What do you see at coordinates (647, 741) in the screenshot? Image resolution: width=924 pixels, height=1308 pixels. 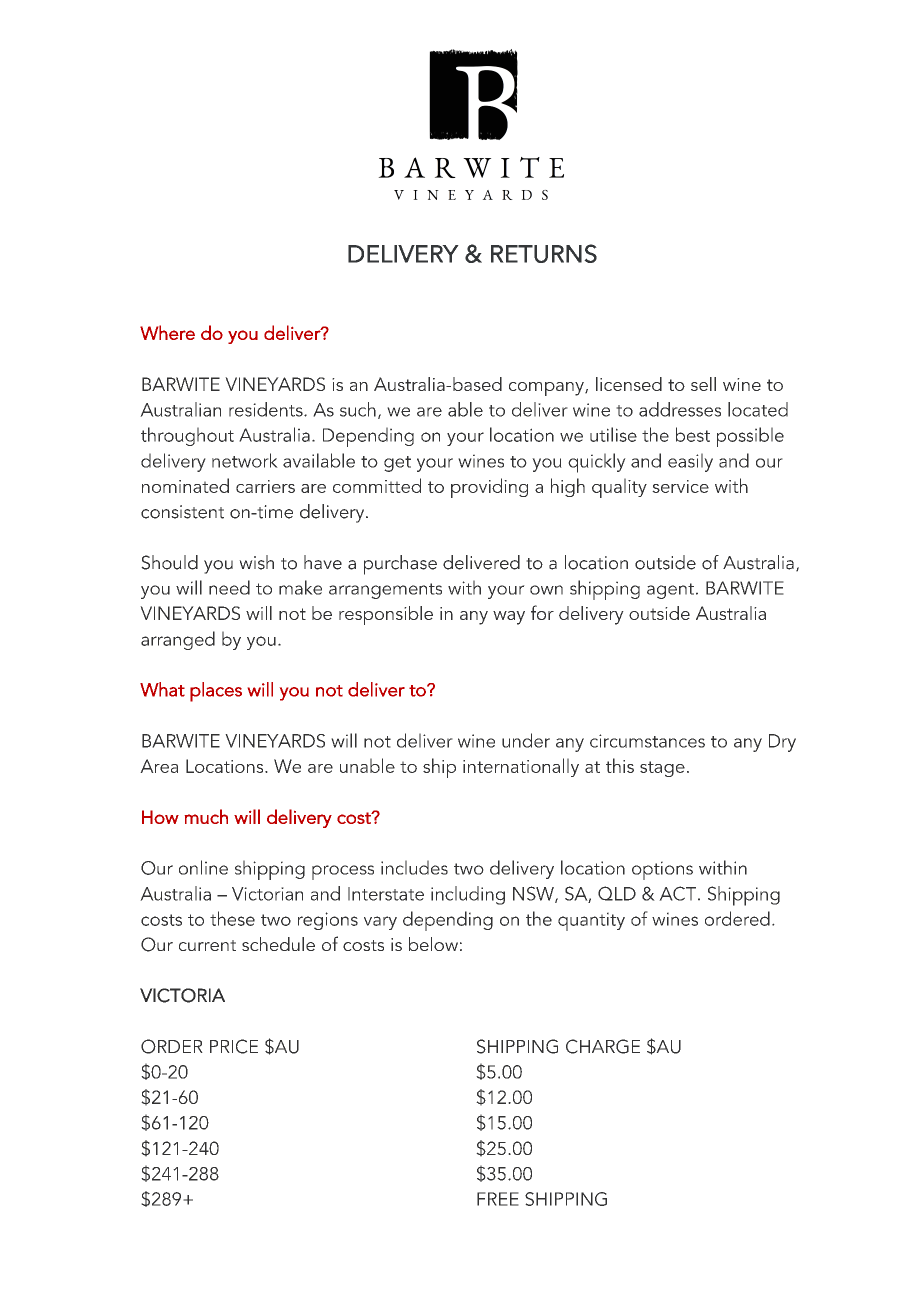 I see `circumstances` at bounding box center [647, 741].
